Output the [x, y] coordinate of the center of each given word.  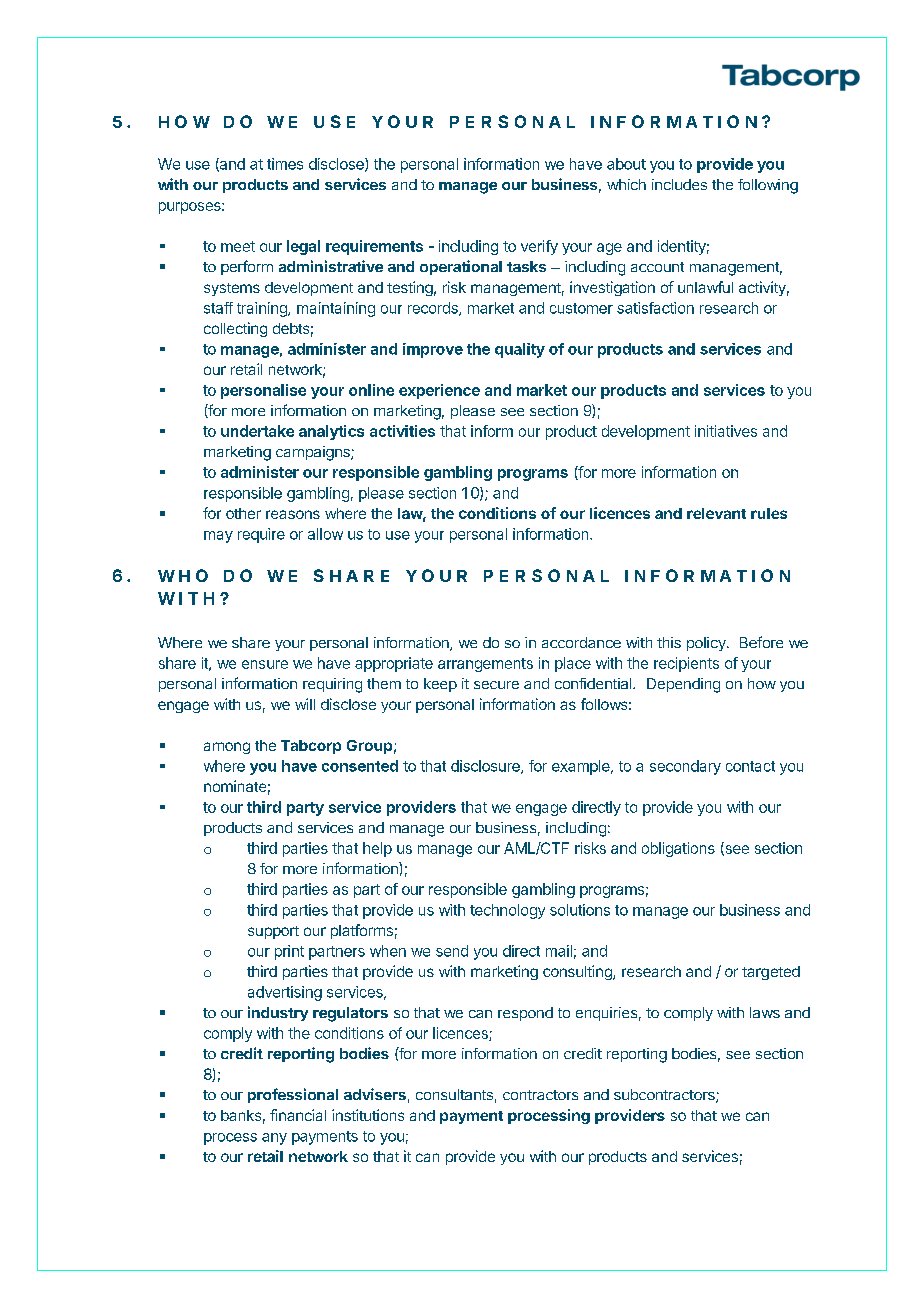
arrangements [485, 665]
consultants [454, 1094]
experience [439, 391]
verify [539, 247]
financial [298, 1115]
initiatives [726, 431]
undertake [257, 431]
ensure [265, 664]
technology [507, 911]
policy [707, 644]
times [285, 164]
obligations [678, 849]
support [273, 932]
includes [679, 184]
